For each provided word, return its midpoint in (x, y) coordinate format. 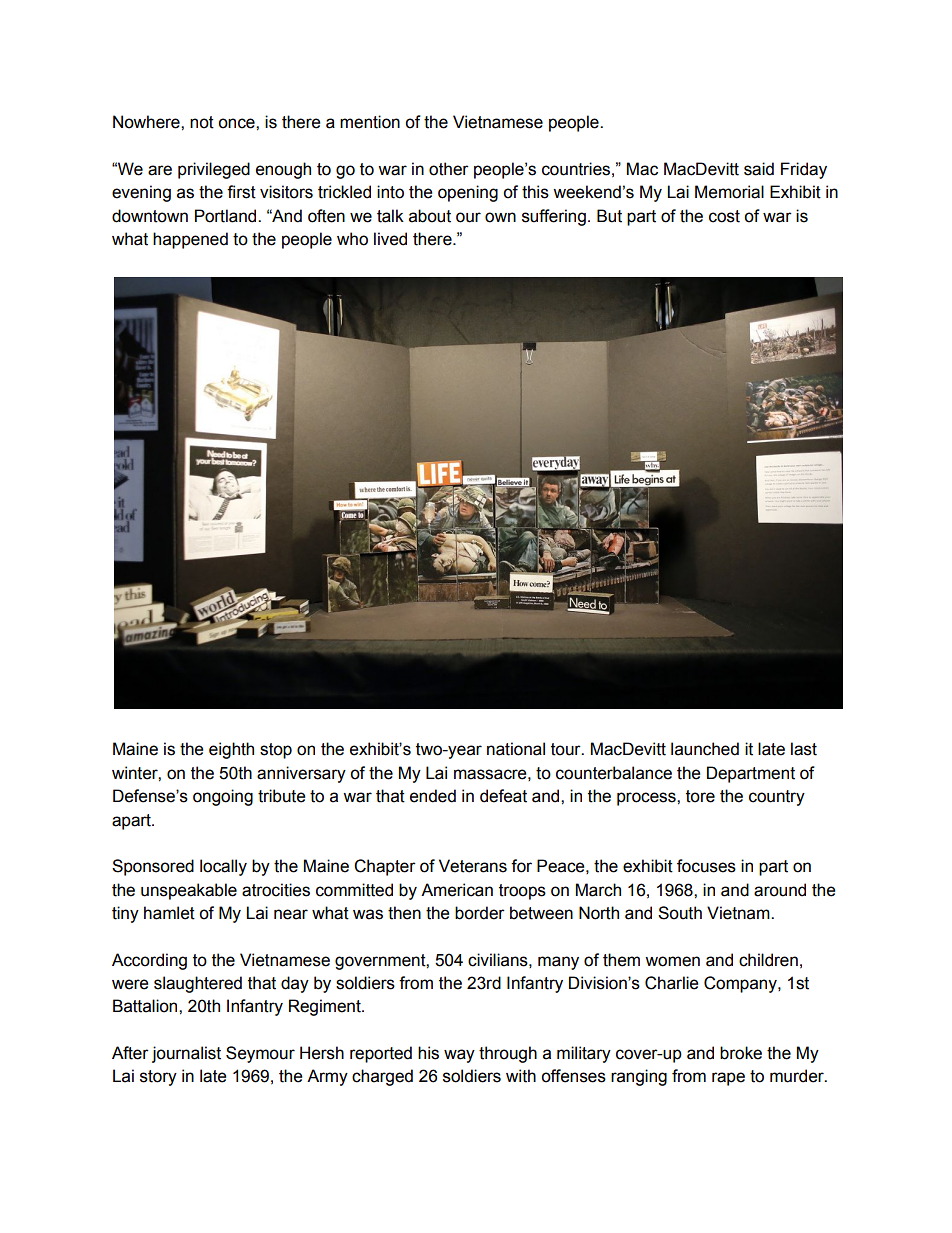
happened (190, 240)
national (516, 749)
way (459, 1056)
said (759, 169)
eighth (231, 750)
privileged (214, 170)
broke (741, 1053)
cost (724, 216)
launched (705, 749)
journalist (186, 1054)
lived (390, 239)
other (449, 169)
